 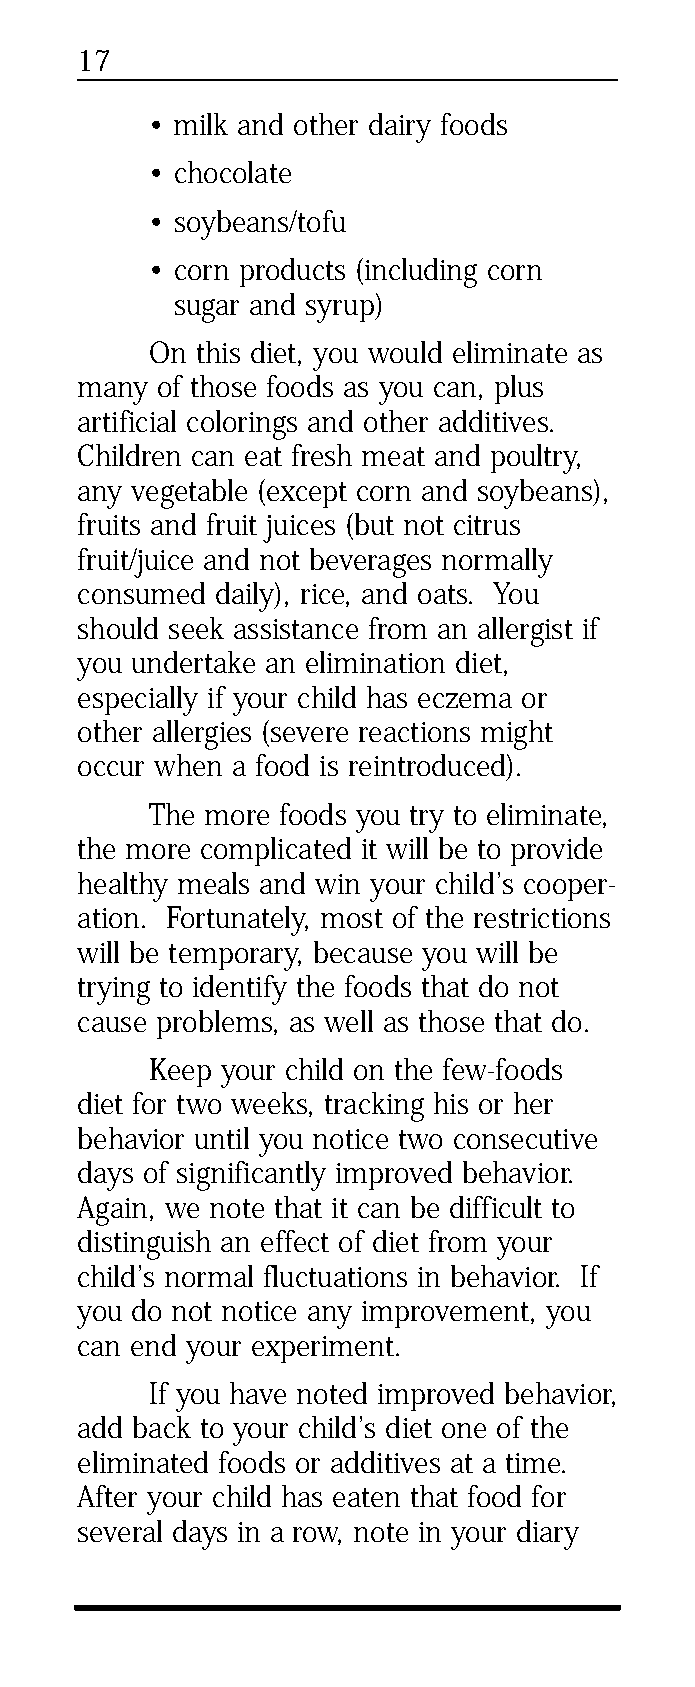 What do you see at coordinates (180, 1072) in the screenshot?
I see `Keep` at bounding box center [180, 1072].
